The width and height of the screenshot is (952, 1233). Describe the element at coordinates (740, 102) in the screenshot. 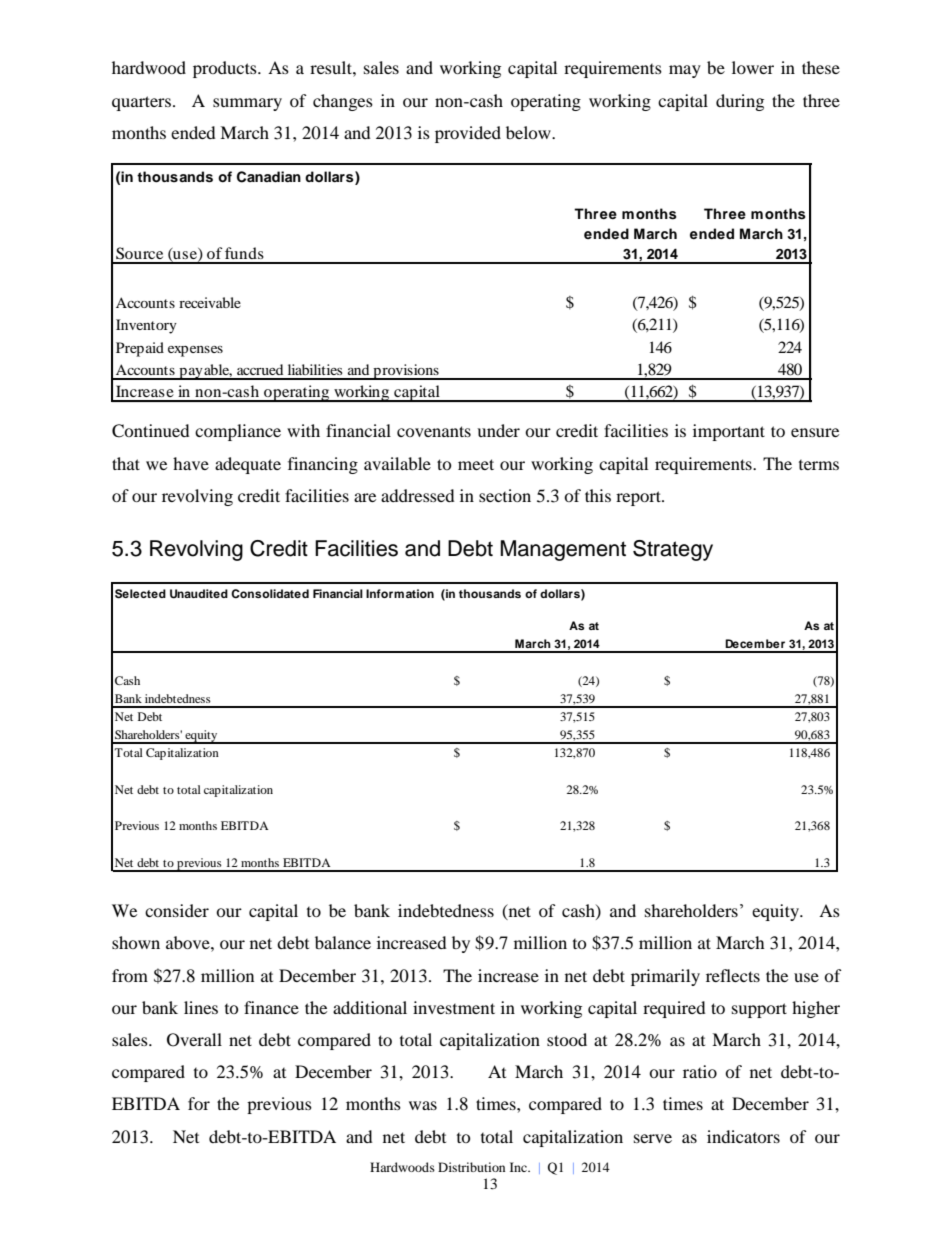

I see `during` at that location.
